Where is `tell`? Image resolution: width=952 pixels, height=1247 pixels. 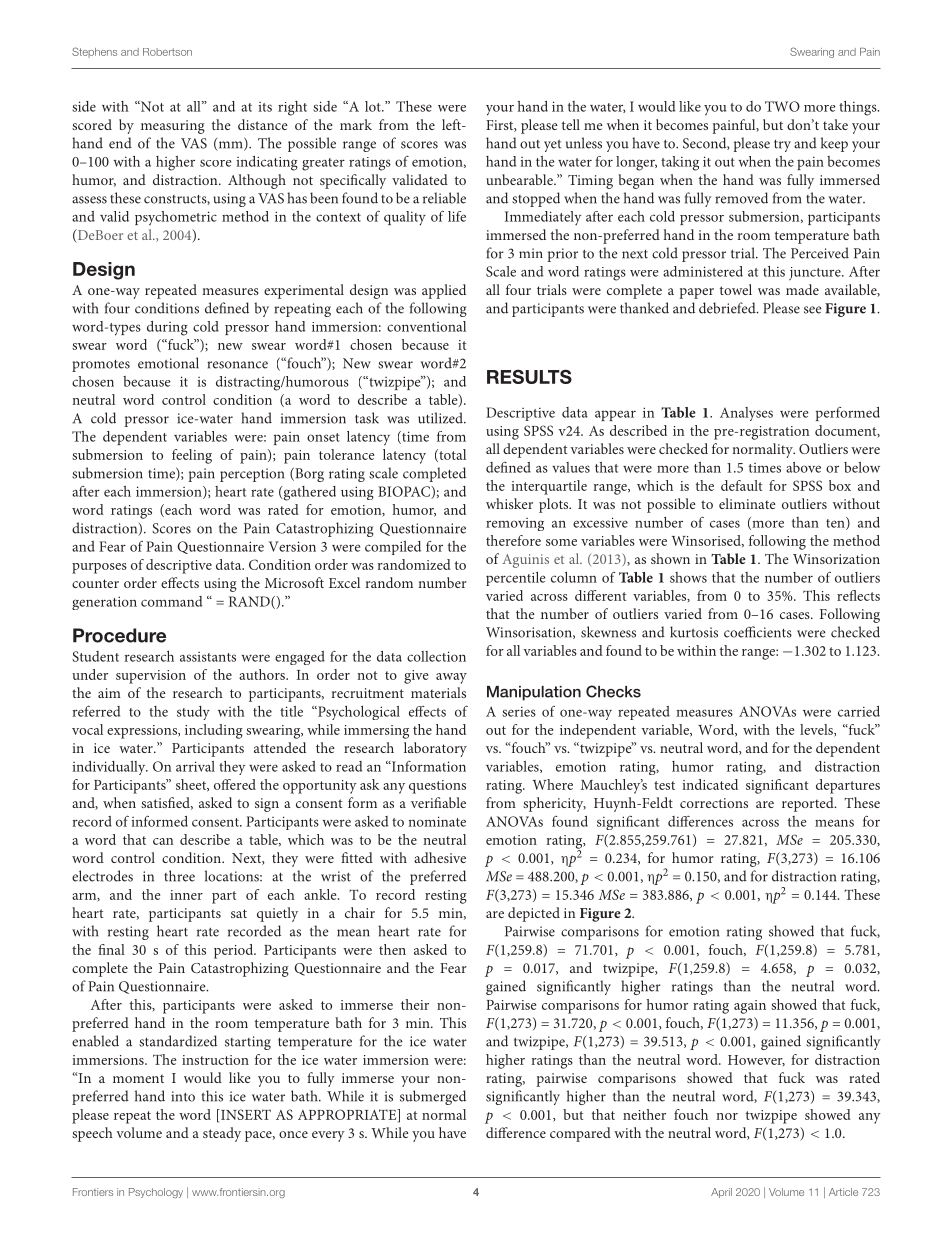 tell is located at coordinates (571, 124).
